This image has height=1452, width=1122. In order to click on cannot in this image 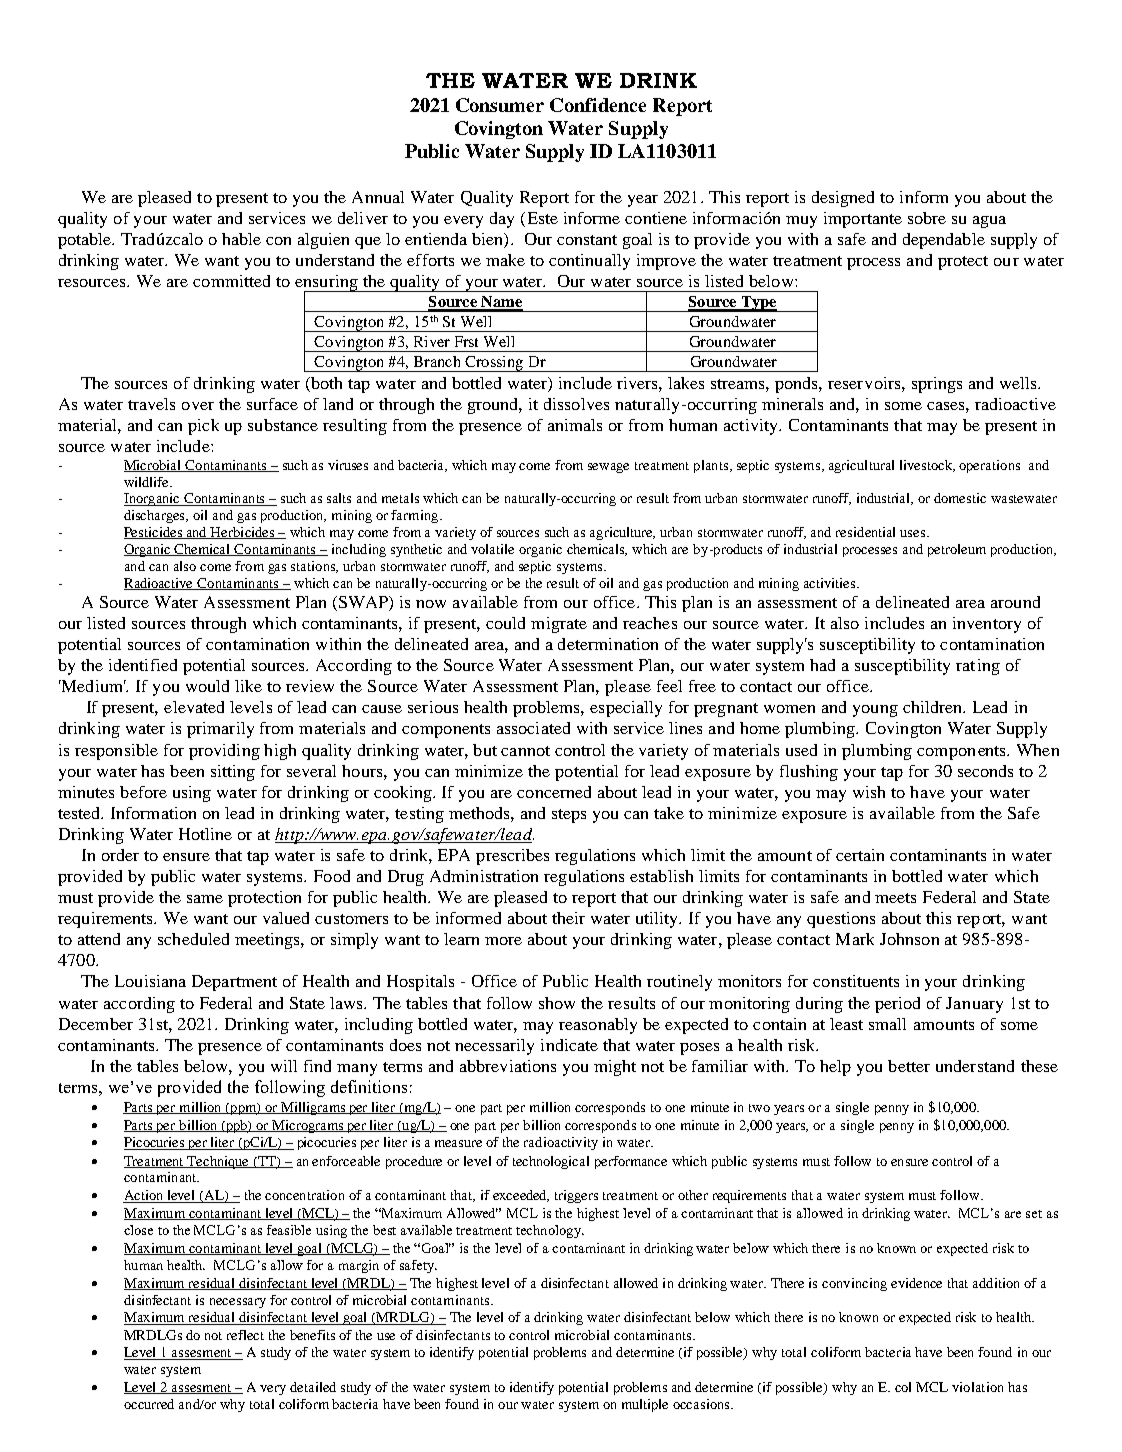, I will do `click(525, 751)`.
